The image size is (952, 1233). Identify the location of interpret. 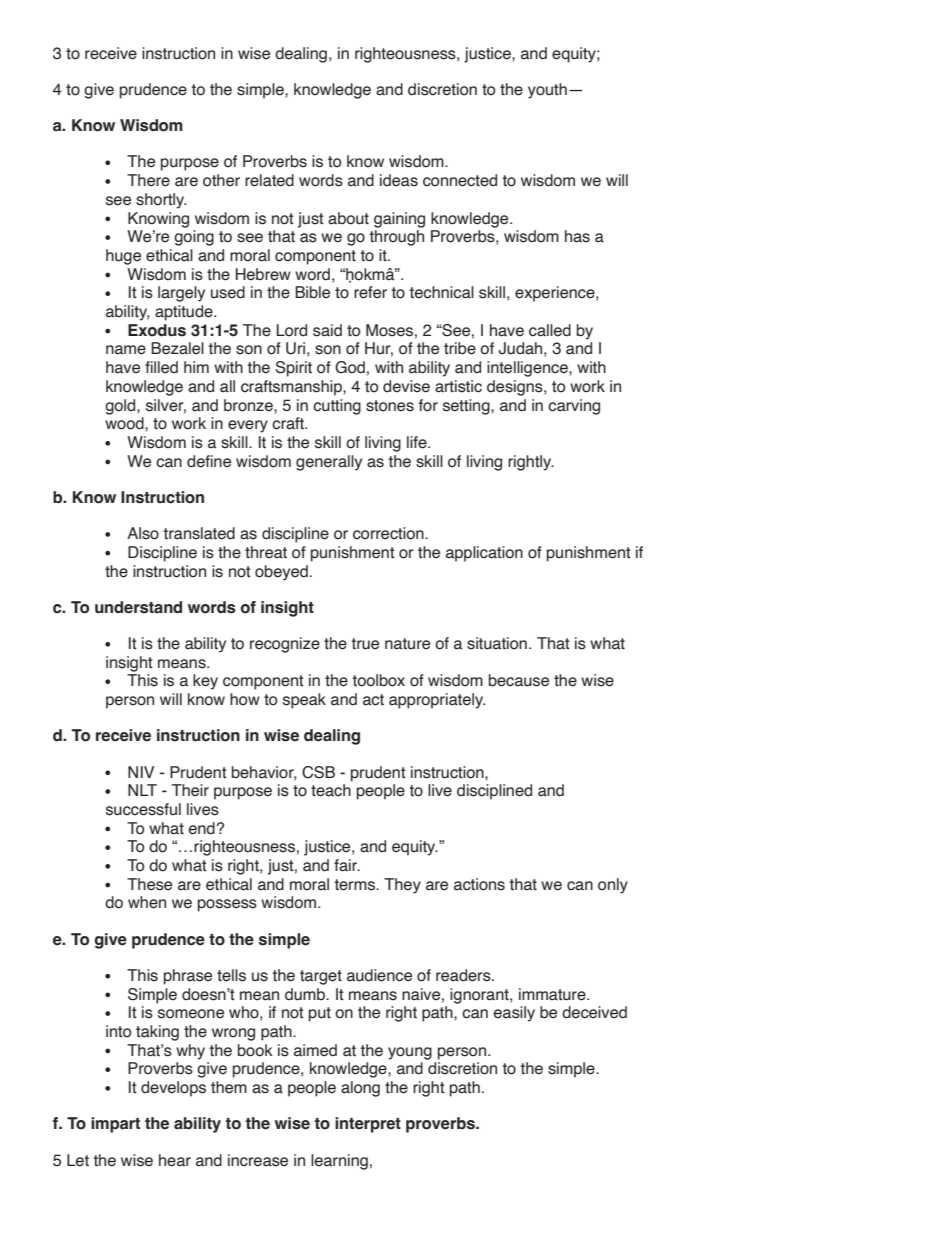
(368, 1125).
